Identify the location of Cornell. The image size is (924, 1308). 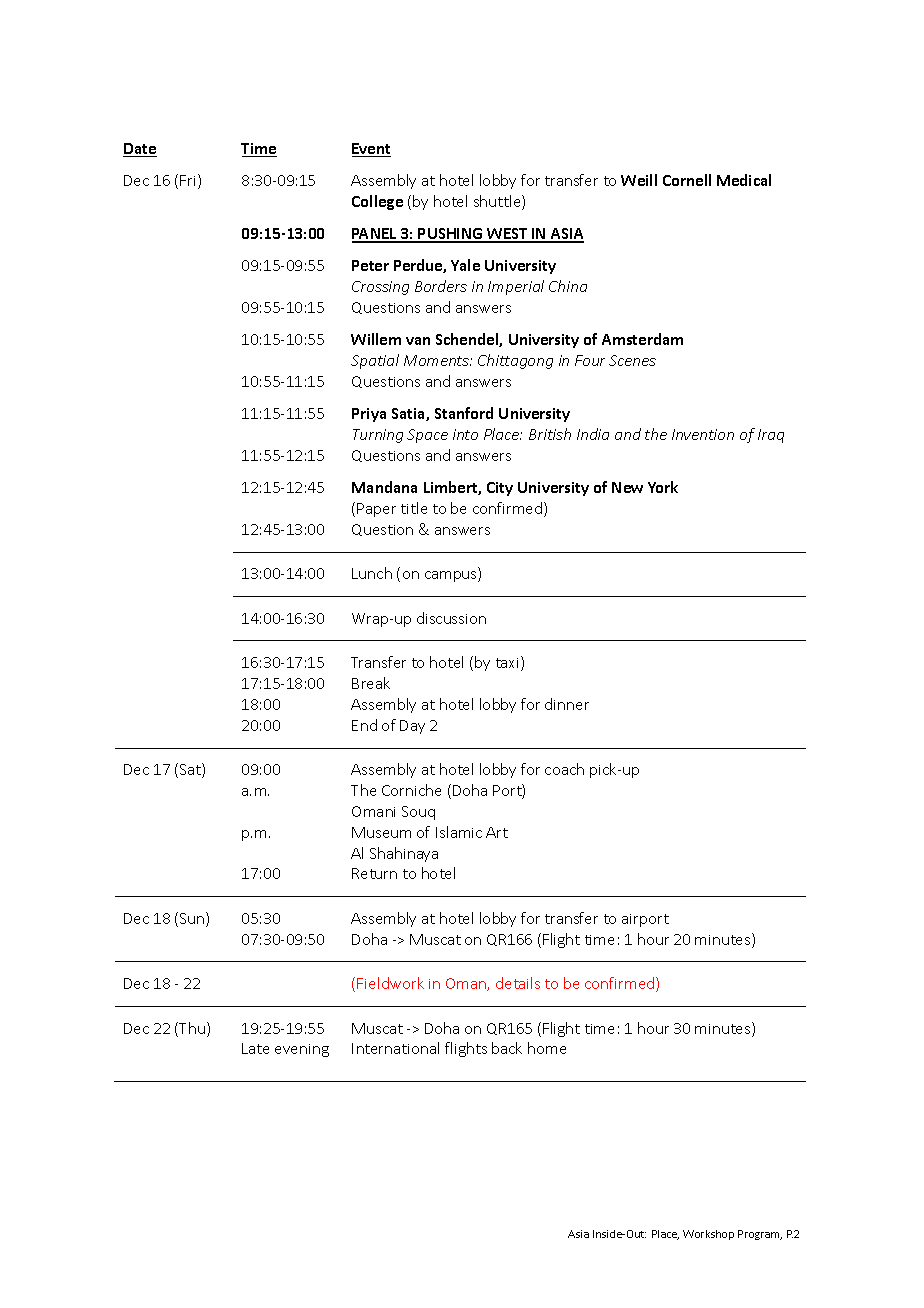
(687, 180).
